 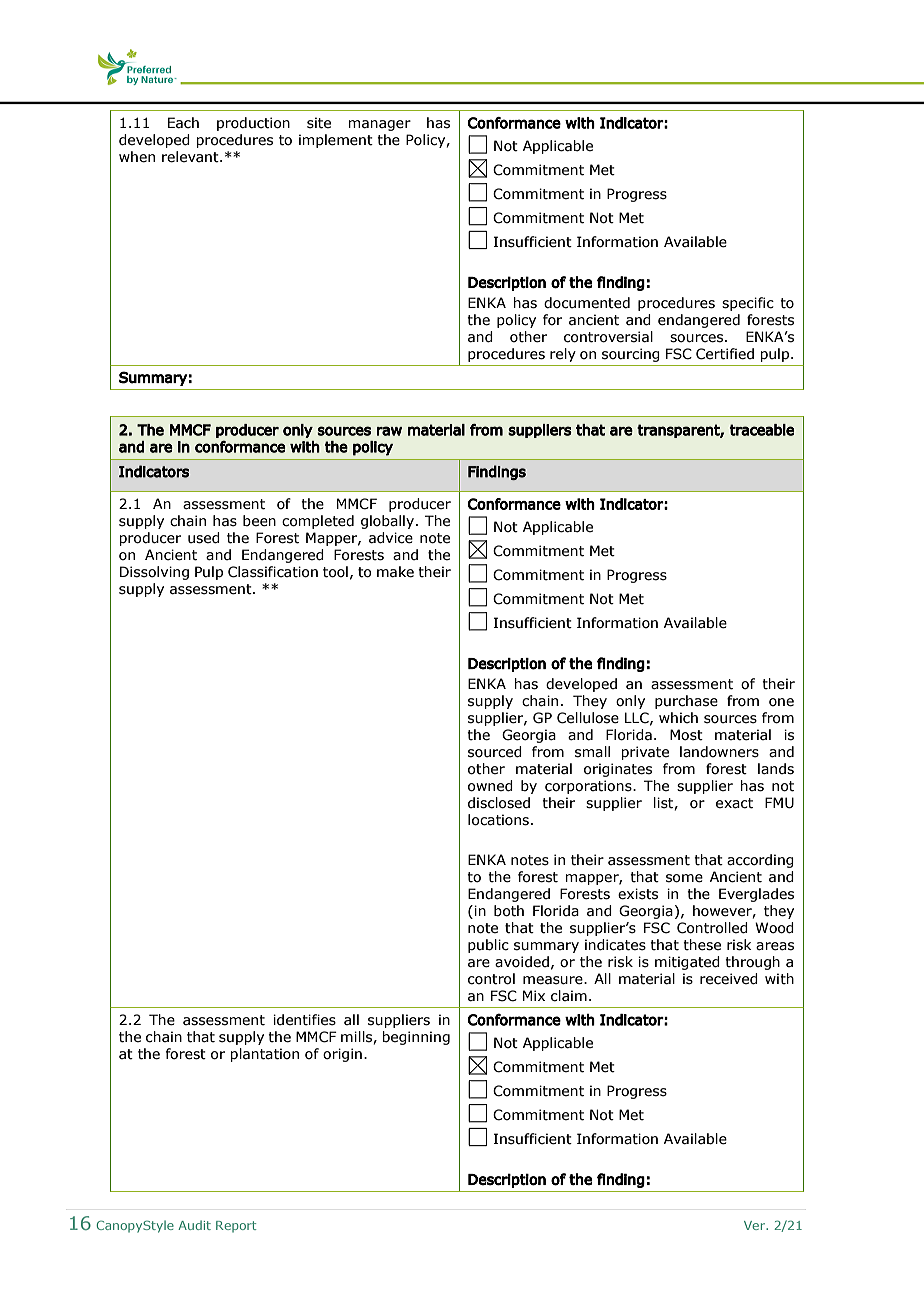 What do you see at coordinates (194, 1225) in the image?
I see `Audit` at bounding box center [194, 1225].
